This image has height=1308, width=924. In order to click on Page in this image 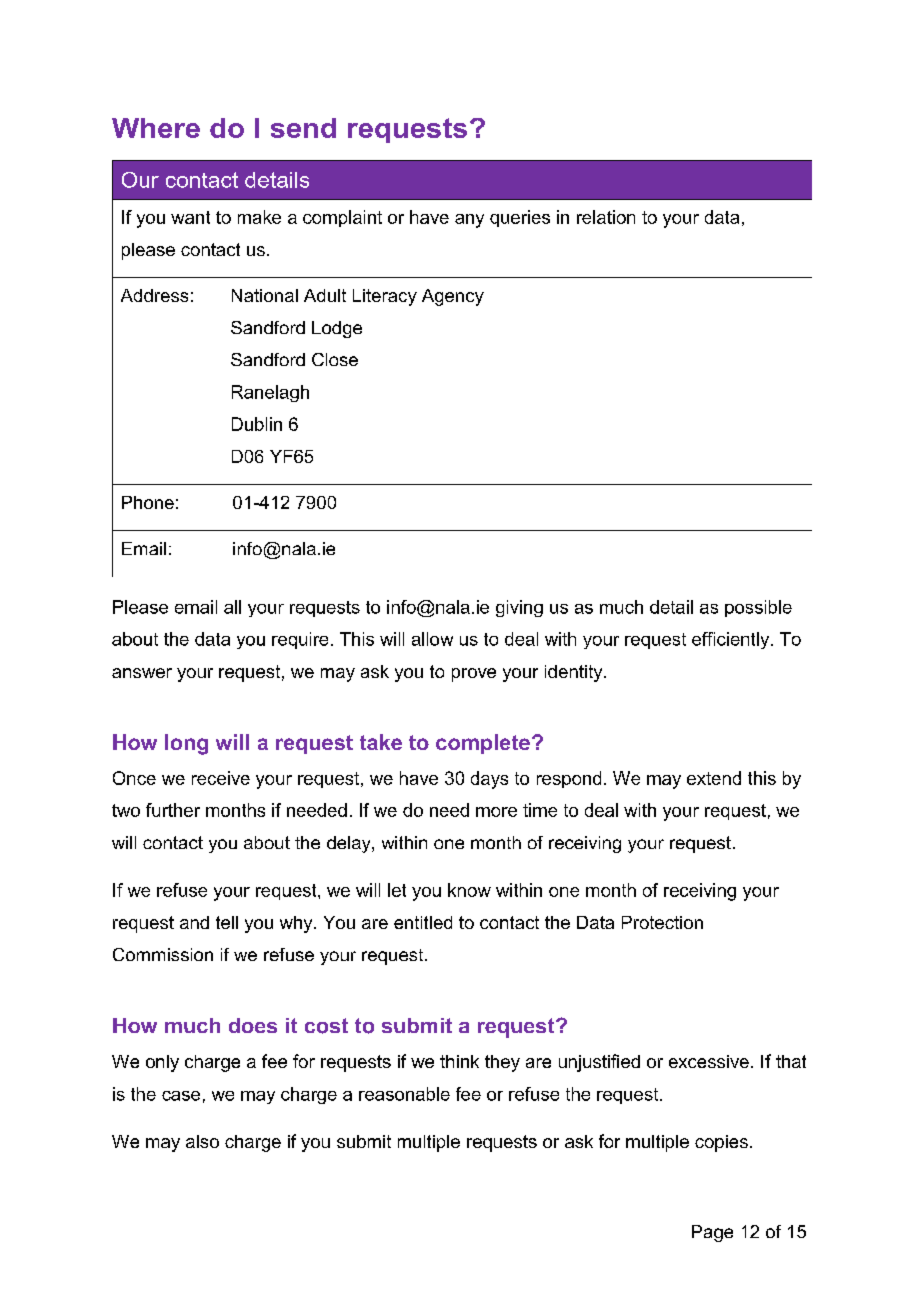, I will do `click(712, 1233)`.
